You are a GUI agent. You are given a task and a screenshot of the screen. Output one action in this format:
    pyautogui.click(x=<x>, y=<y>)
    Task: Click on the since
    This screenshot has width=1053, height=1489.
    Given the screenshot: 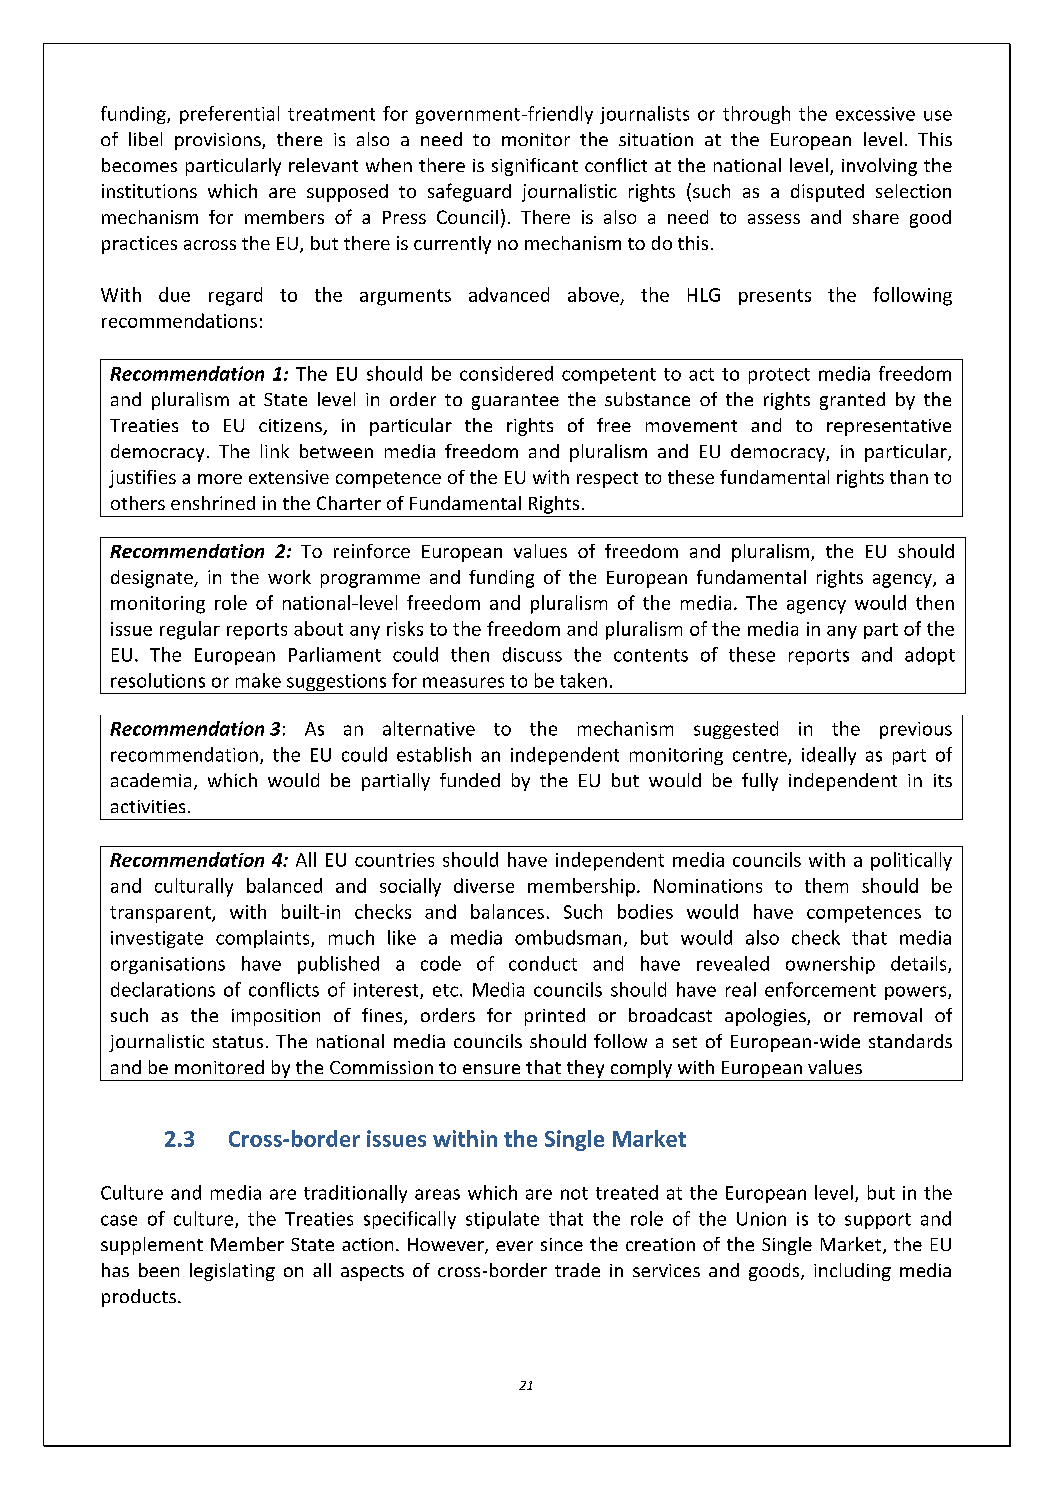 What is the action you would take?
    pyautogui.click(x=562, y=1244)
